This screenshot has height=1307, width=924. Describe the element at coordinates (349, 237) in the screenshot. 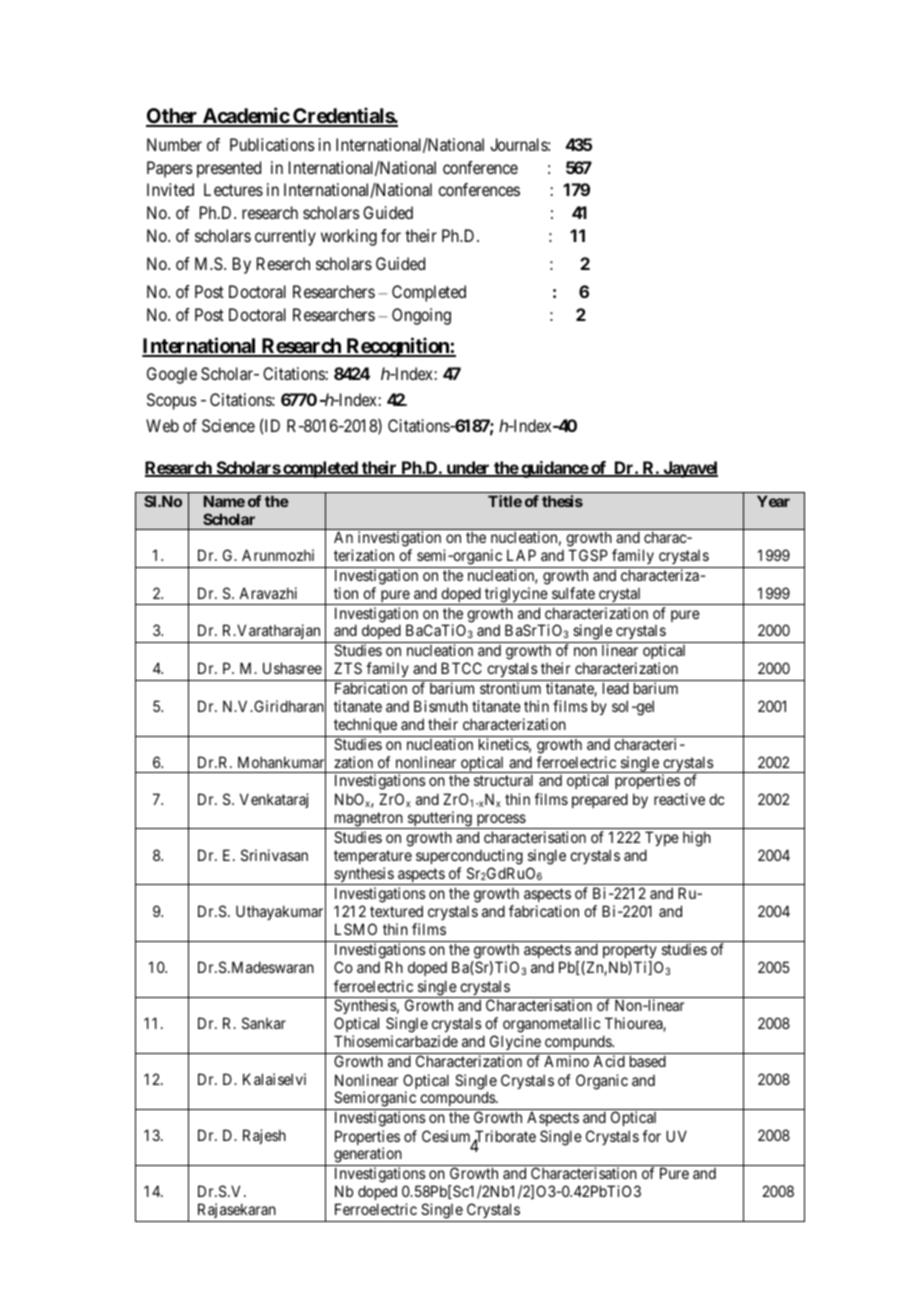

I see `working` at that location.
